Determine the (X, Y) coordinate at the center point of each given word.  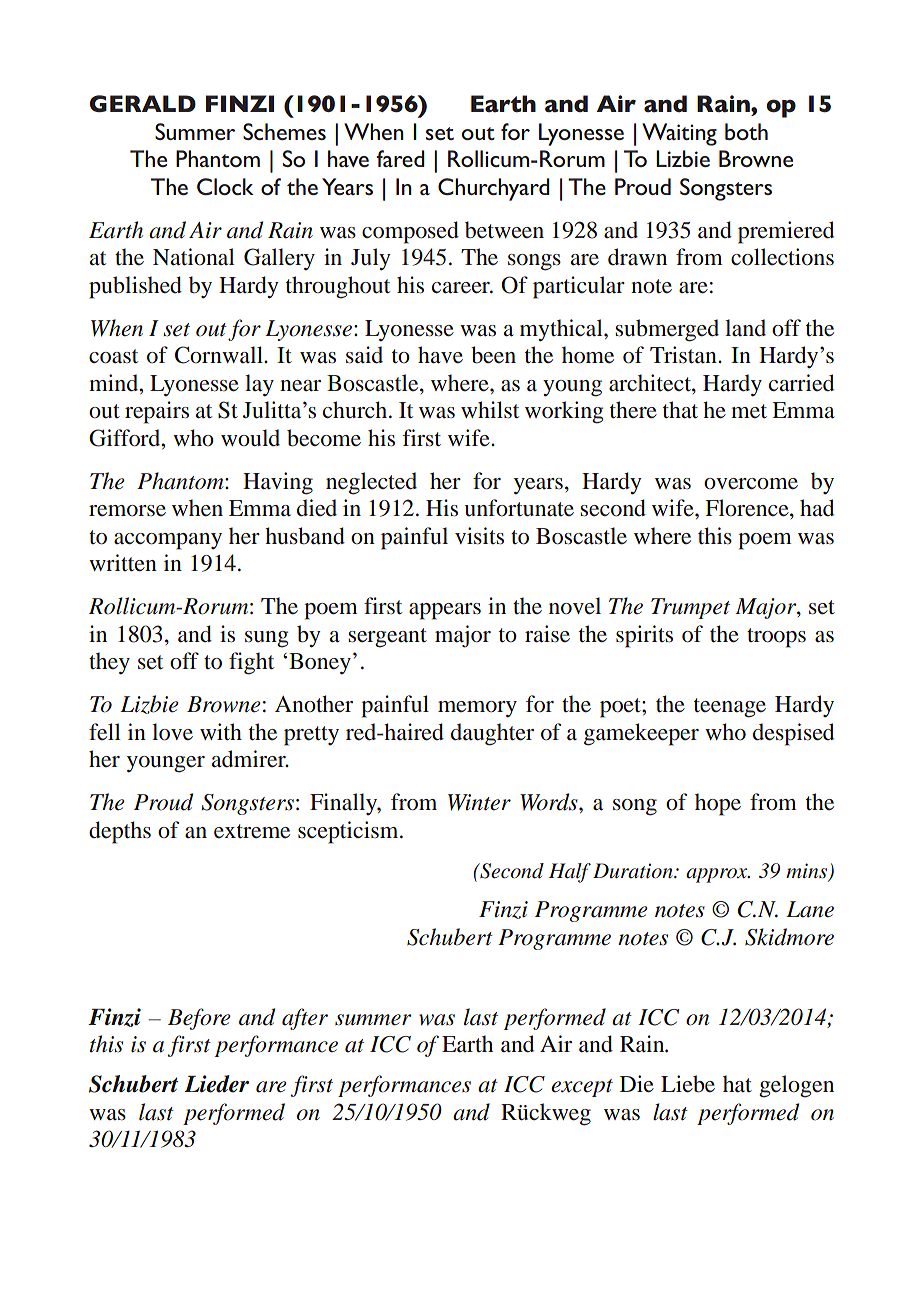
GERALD (143, 104)
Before (199, 1019)
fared (400, 158)
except (582, 1088)
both (746, 131)
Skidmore (789, 937)
